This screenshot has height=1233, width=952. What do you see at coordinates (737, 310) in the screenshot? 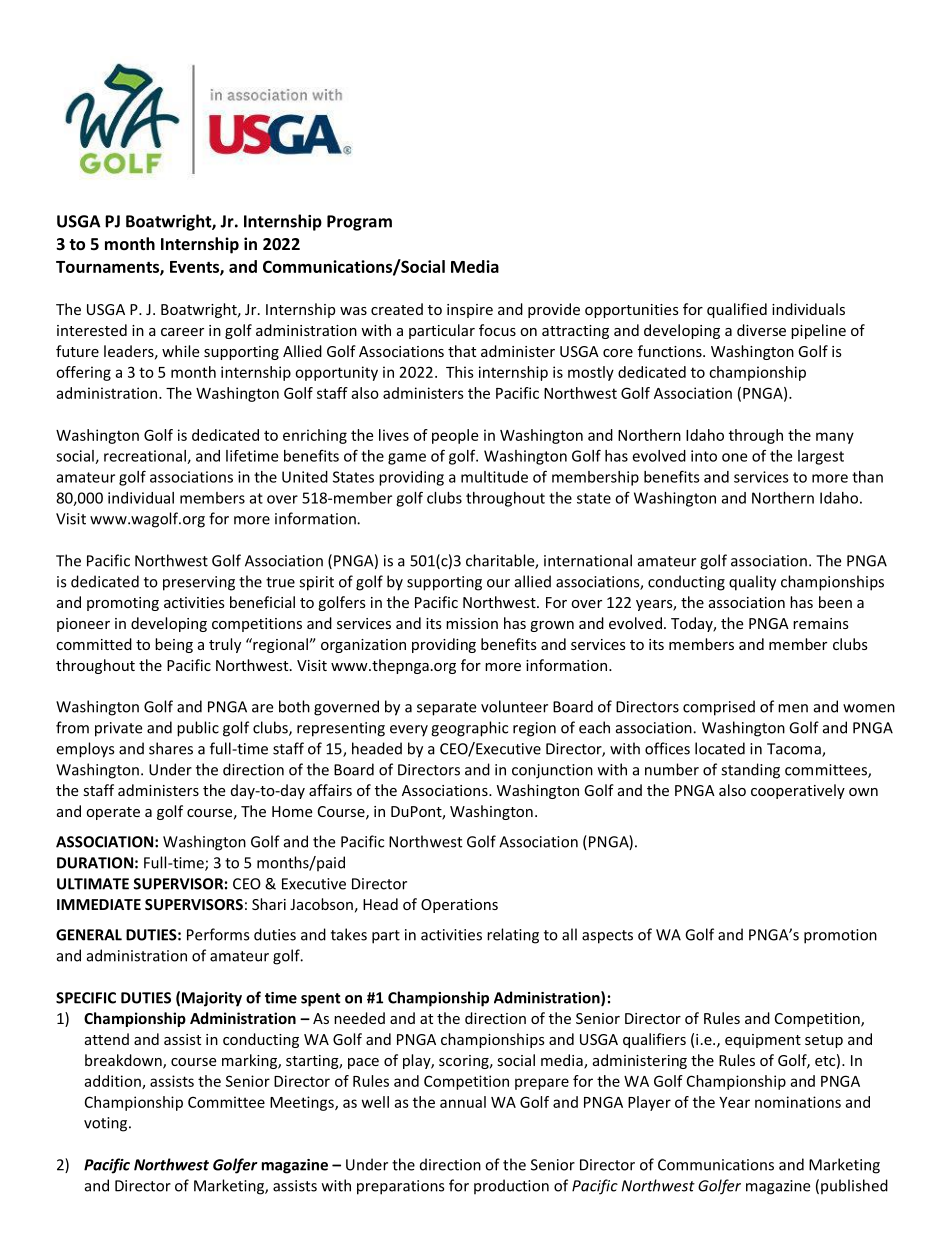
I see `qualified` at bounding box center [737, 310].
